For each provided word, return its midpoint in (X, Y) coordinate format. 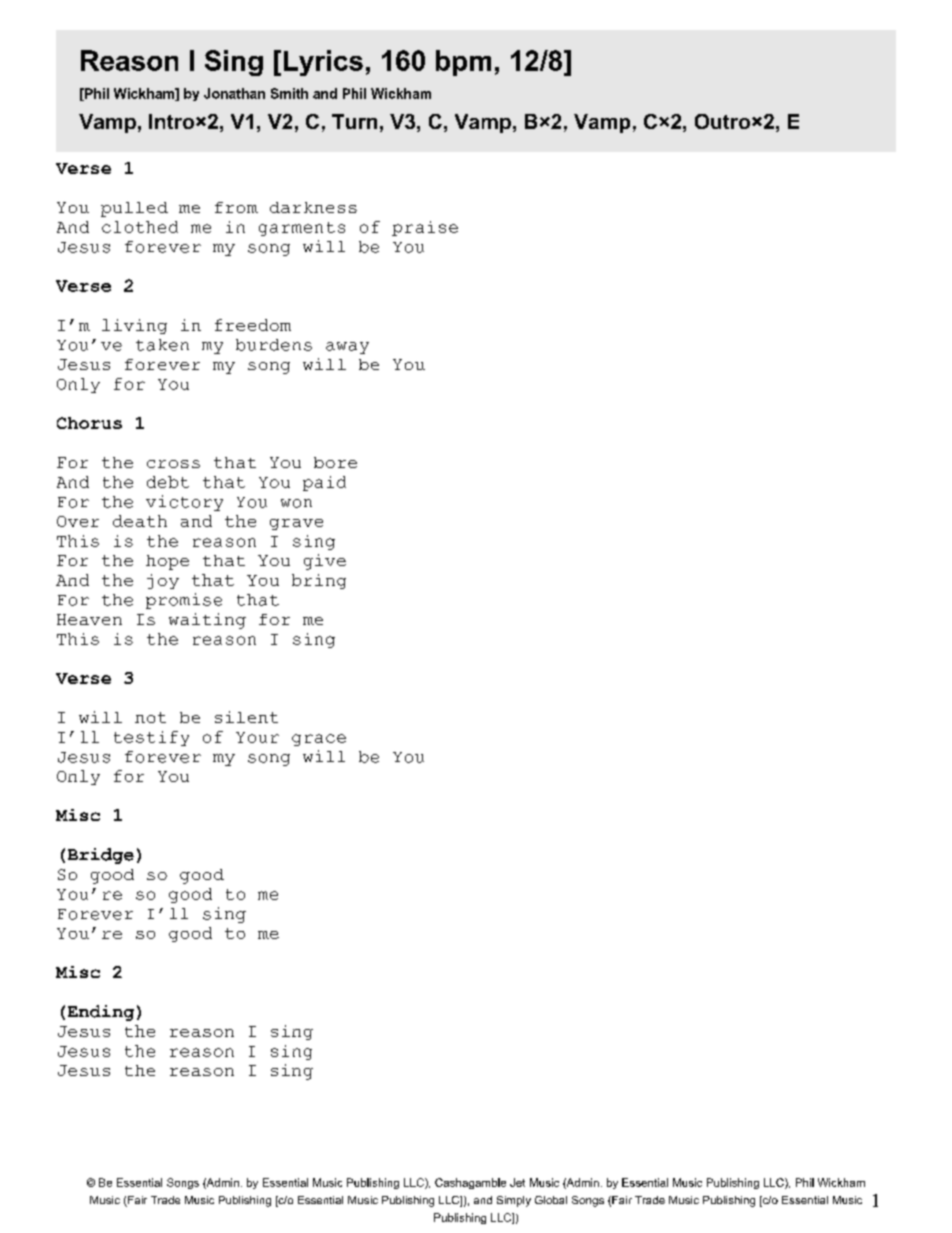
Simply (514, 1201)
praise (425, 228)
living (134, 326)
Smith (289, 93)
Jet (517, 1182)
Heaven (89, 619)
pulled (134, 209)
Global (551, 1200)
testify (151, 738)
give (325, 562)
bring (319, 581)
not (150, 717)
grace (319, 740)
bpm (463, 63)
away (347, 348)
